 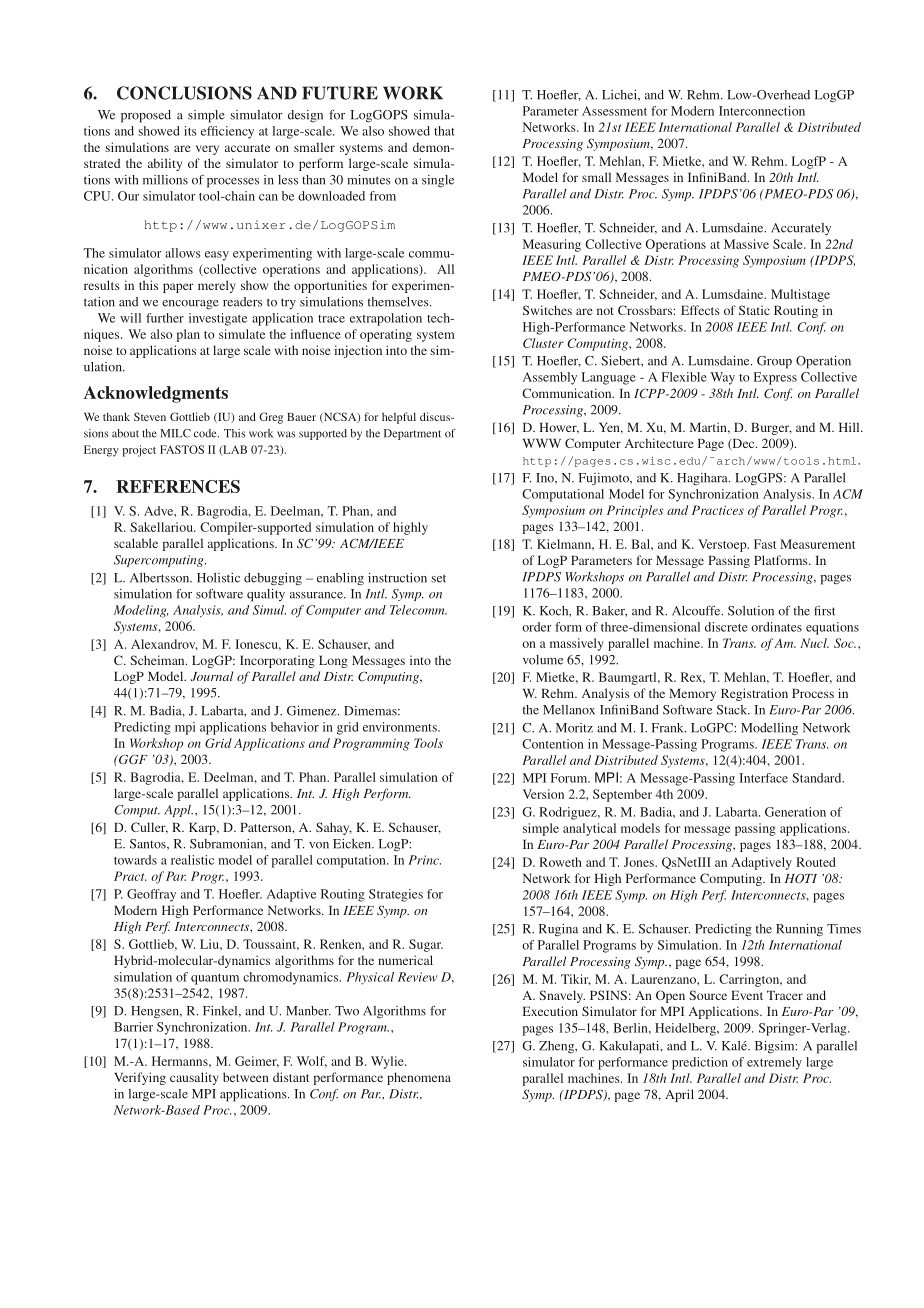 I want to click on its, so click(x=190, y=131).
